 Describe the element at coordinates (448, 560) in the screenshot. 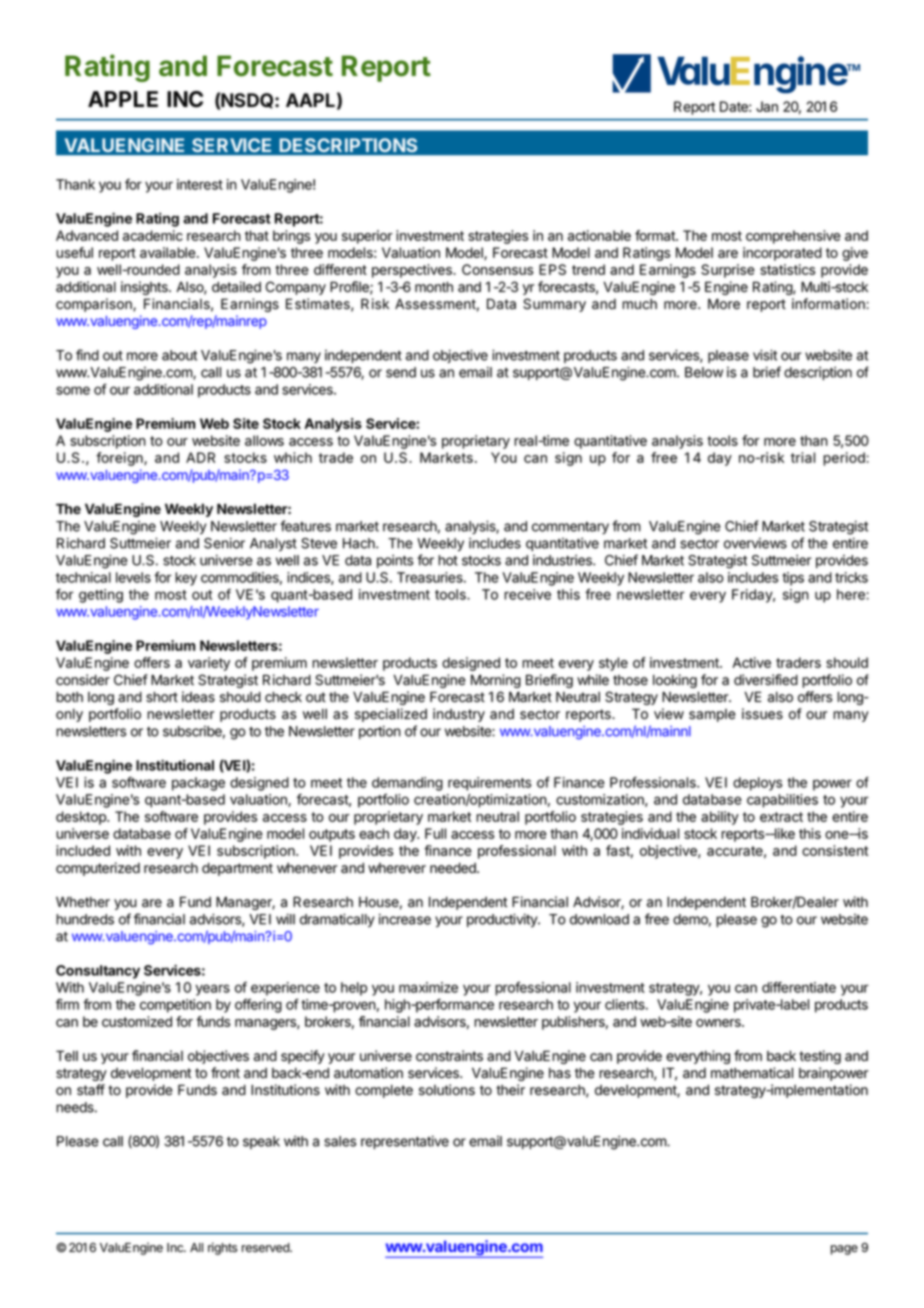

I see `hot` at that location.
